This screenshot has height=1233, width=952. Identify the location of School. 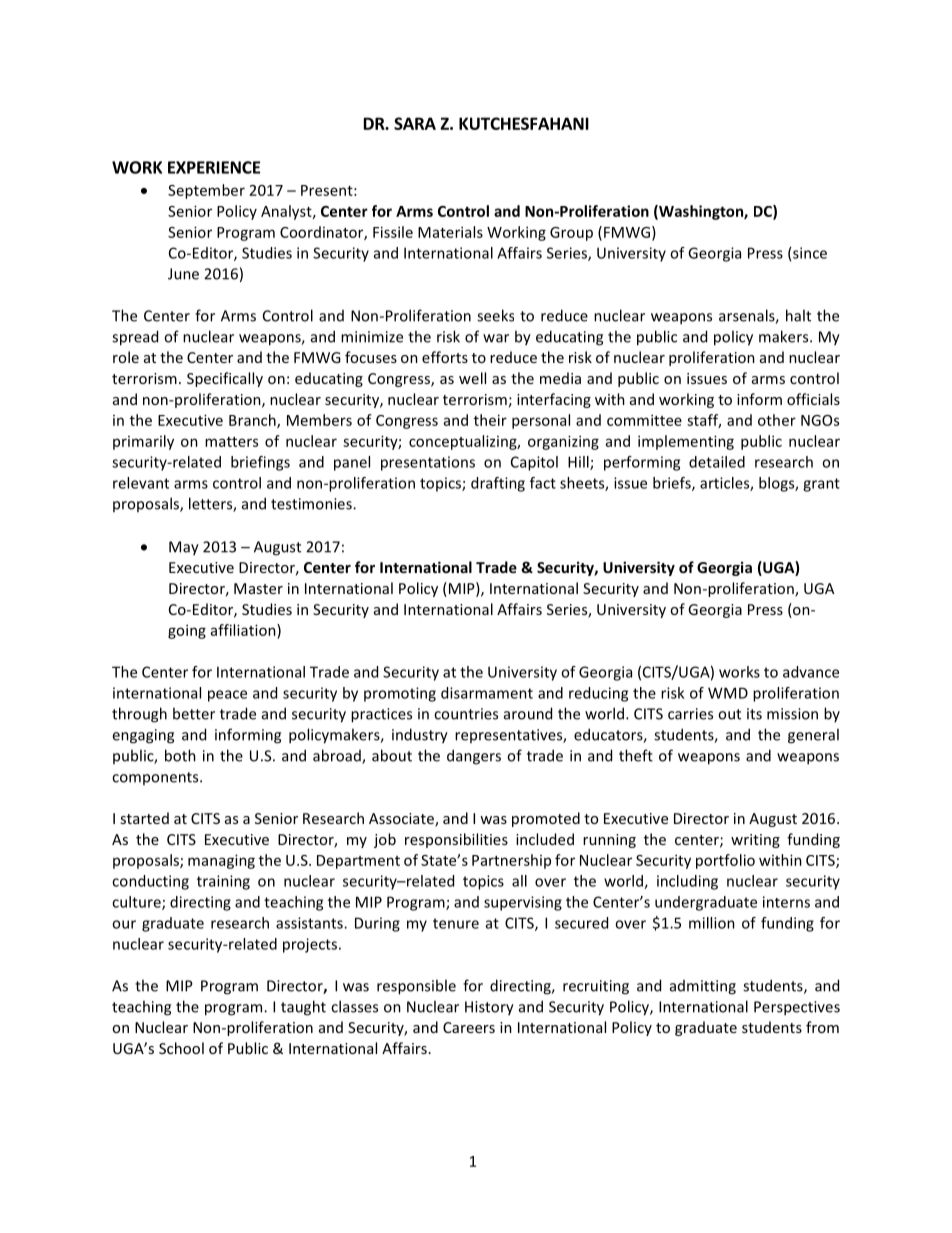
(181, 1048).
